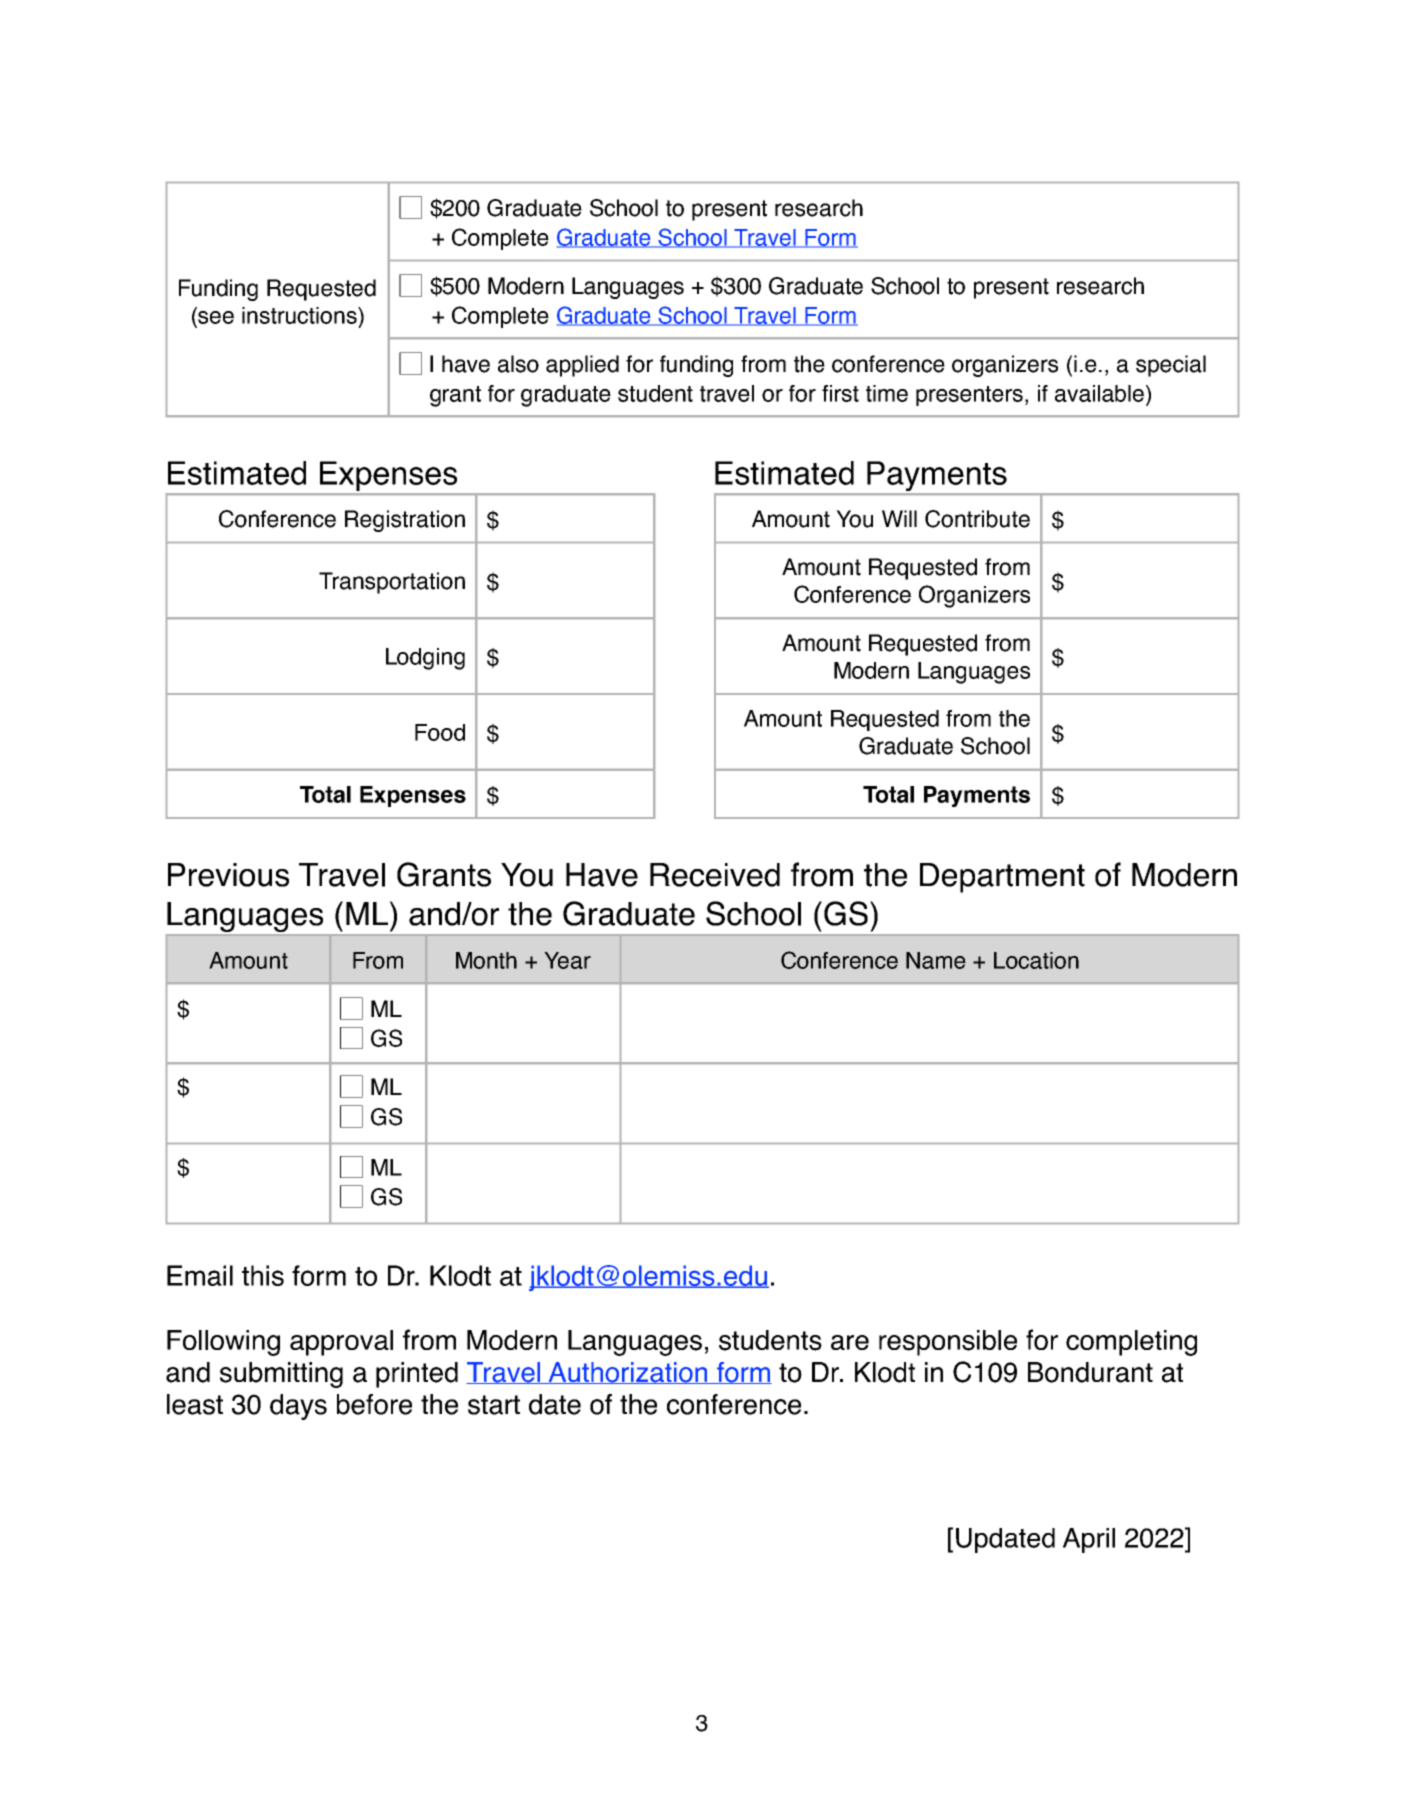 The image size is (1405, 1818). I want to click on Location, so click(1036, 960).
